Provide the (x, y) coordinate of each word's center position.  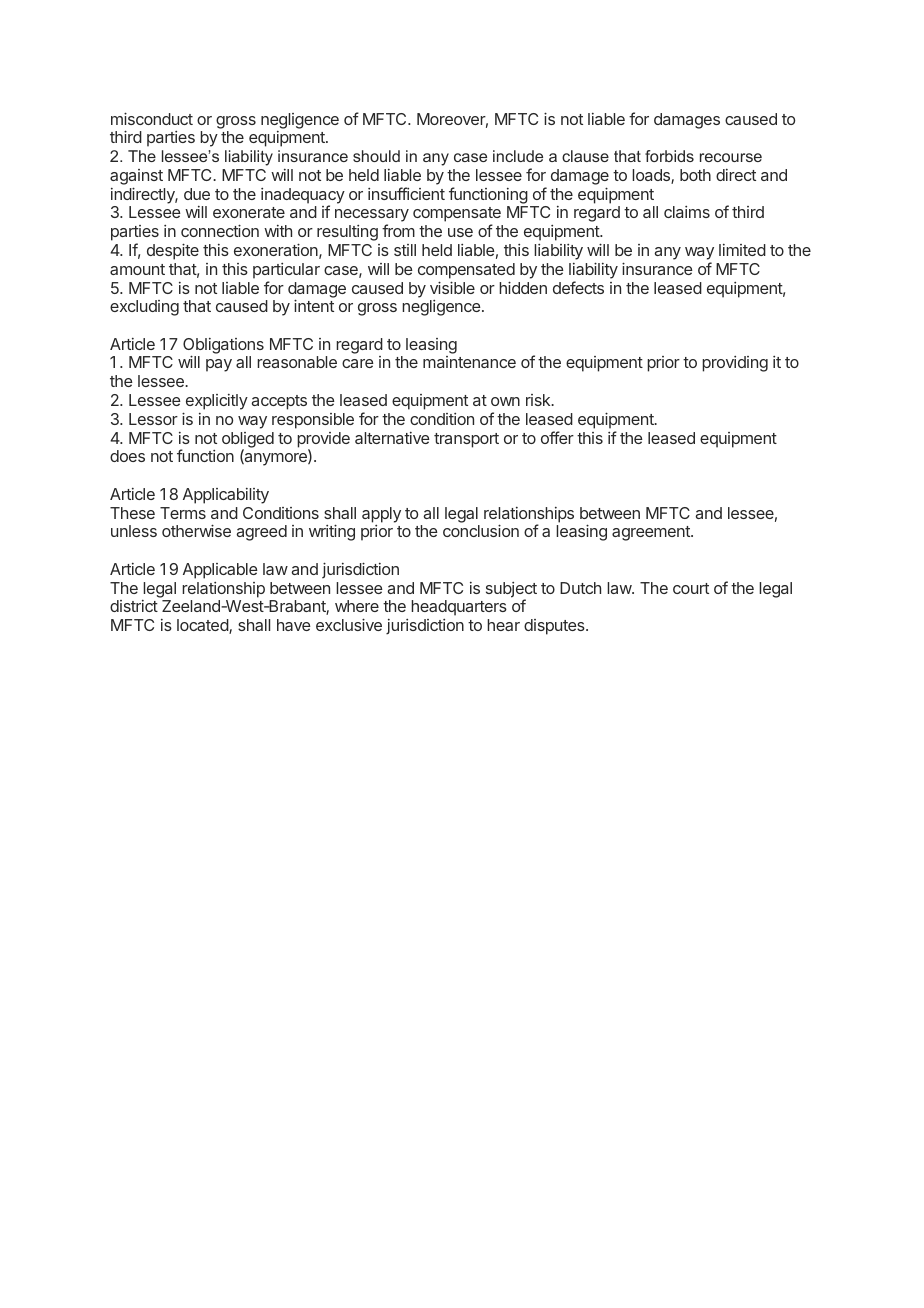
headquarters (459, 608)
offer (557, 437)
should (376, 156)
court (691, 588)
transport (466, 440)
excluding (144, 308)
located (203, 626)
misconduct (152, 118)
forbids (669, 156)
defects (578, 287)
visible (452, 287)
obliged (248, 441)
